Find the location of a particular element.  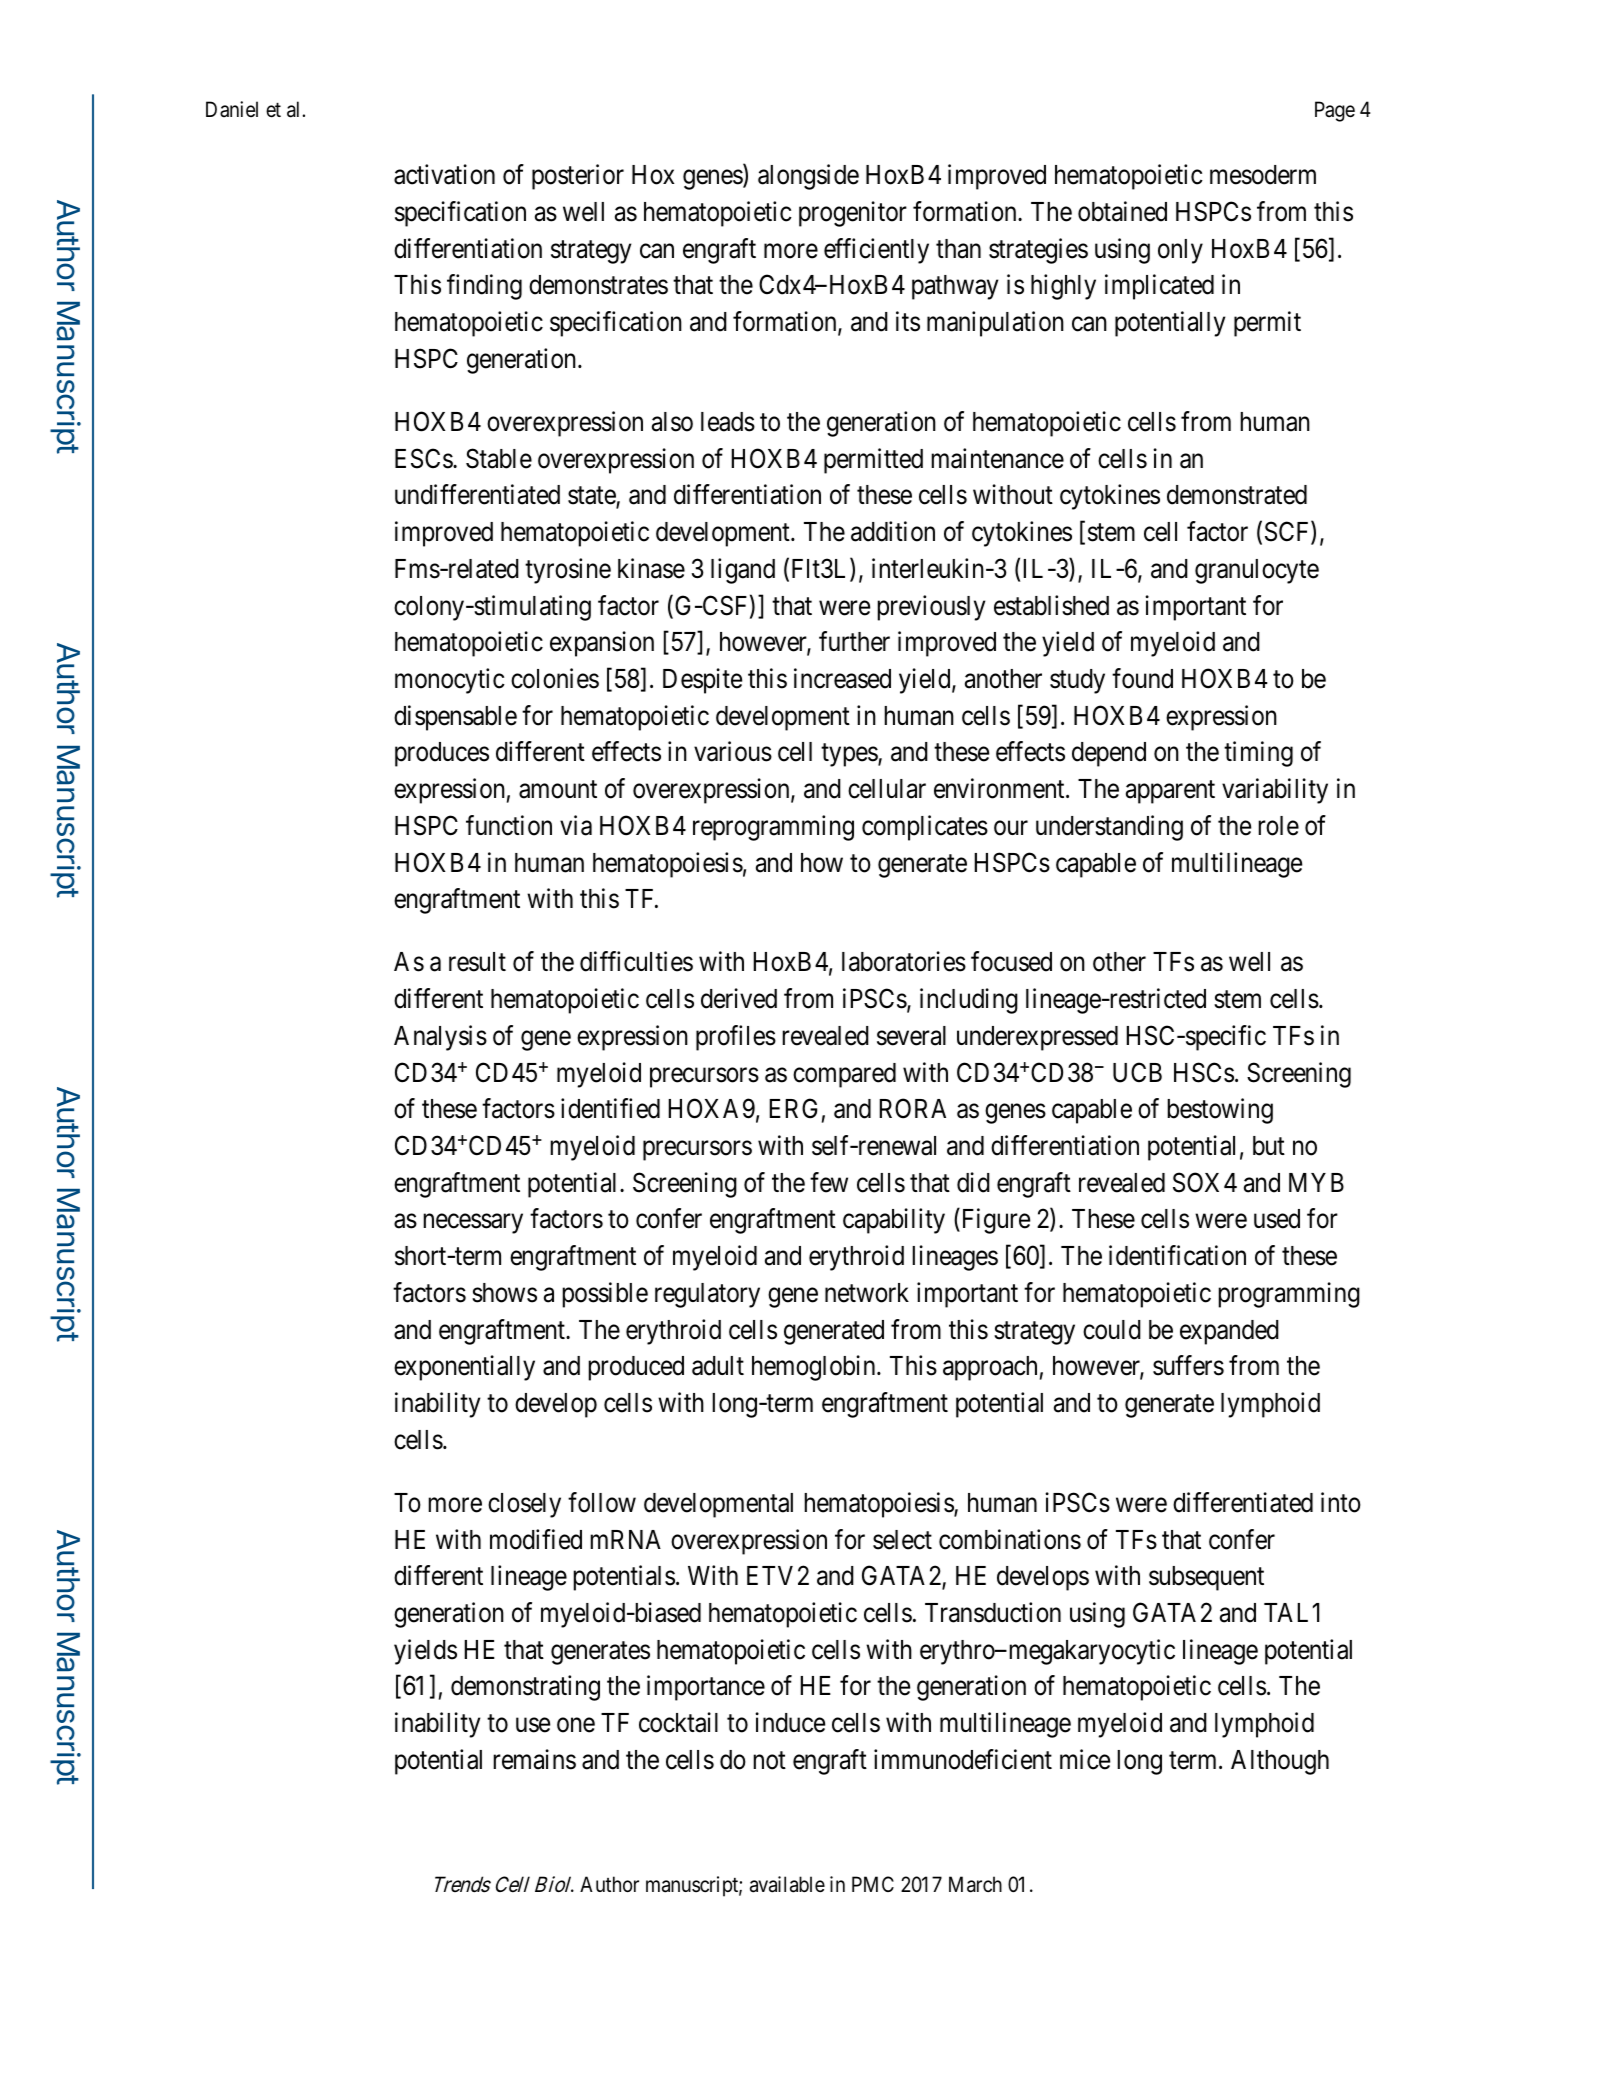

remains is located at coordinates (534, 1759).
